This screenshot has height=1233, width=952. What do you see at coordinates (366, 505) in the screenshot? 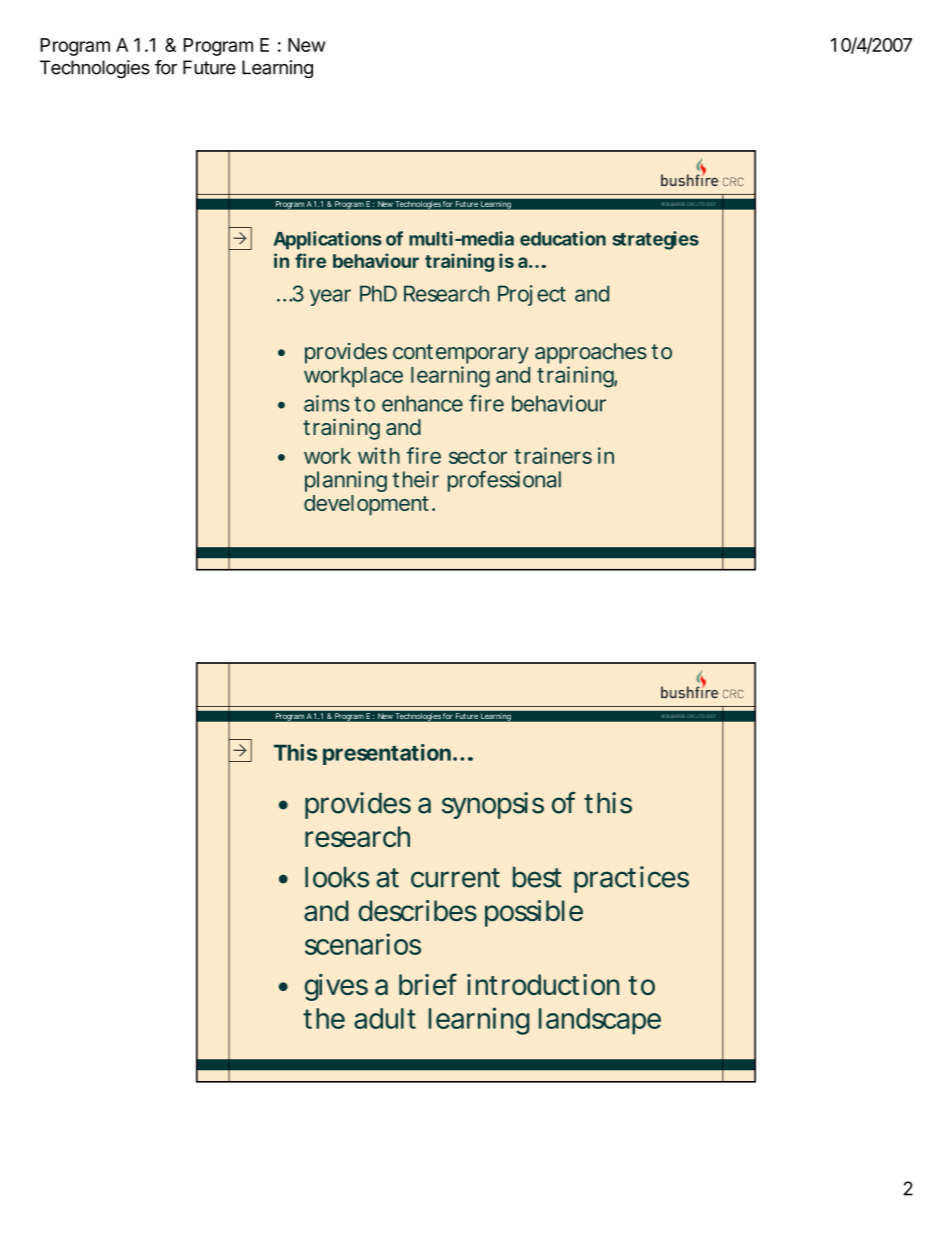
I see `development` at bounding box center [366, 505].
